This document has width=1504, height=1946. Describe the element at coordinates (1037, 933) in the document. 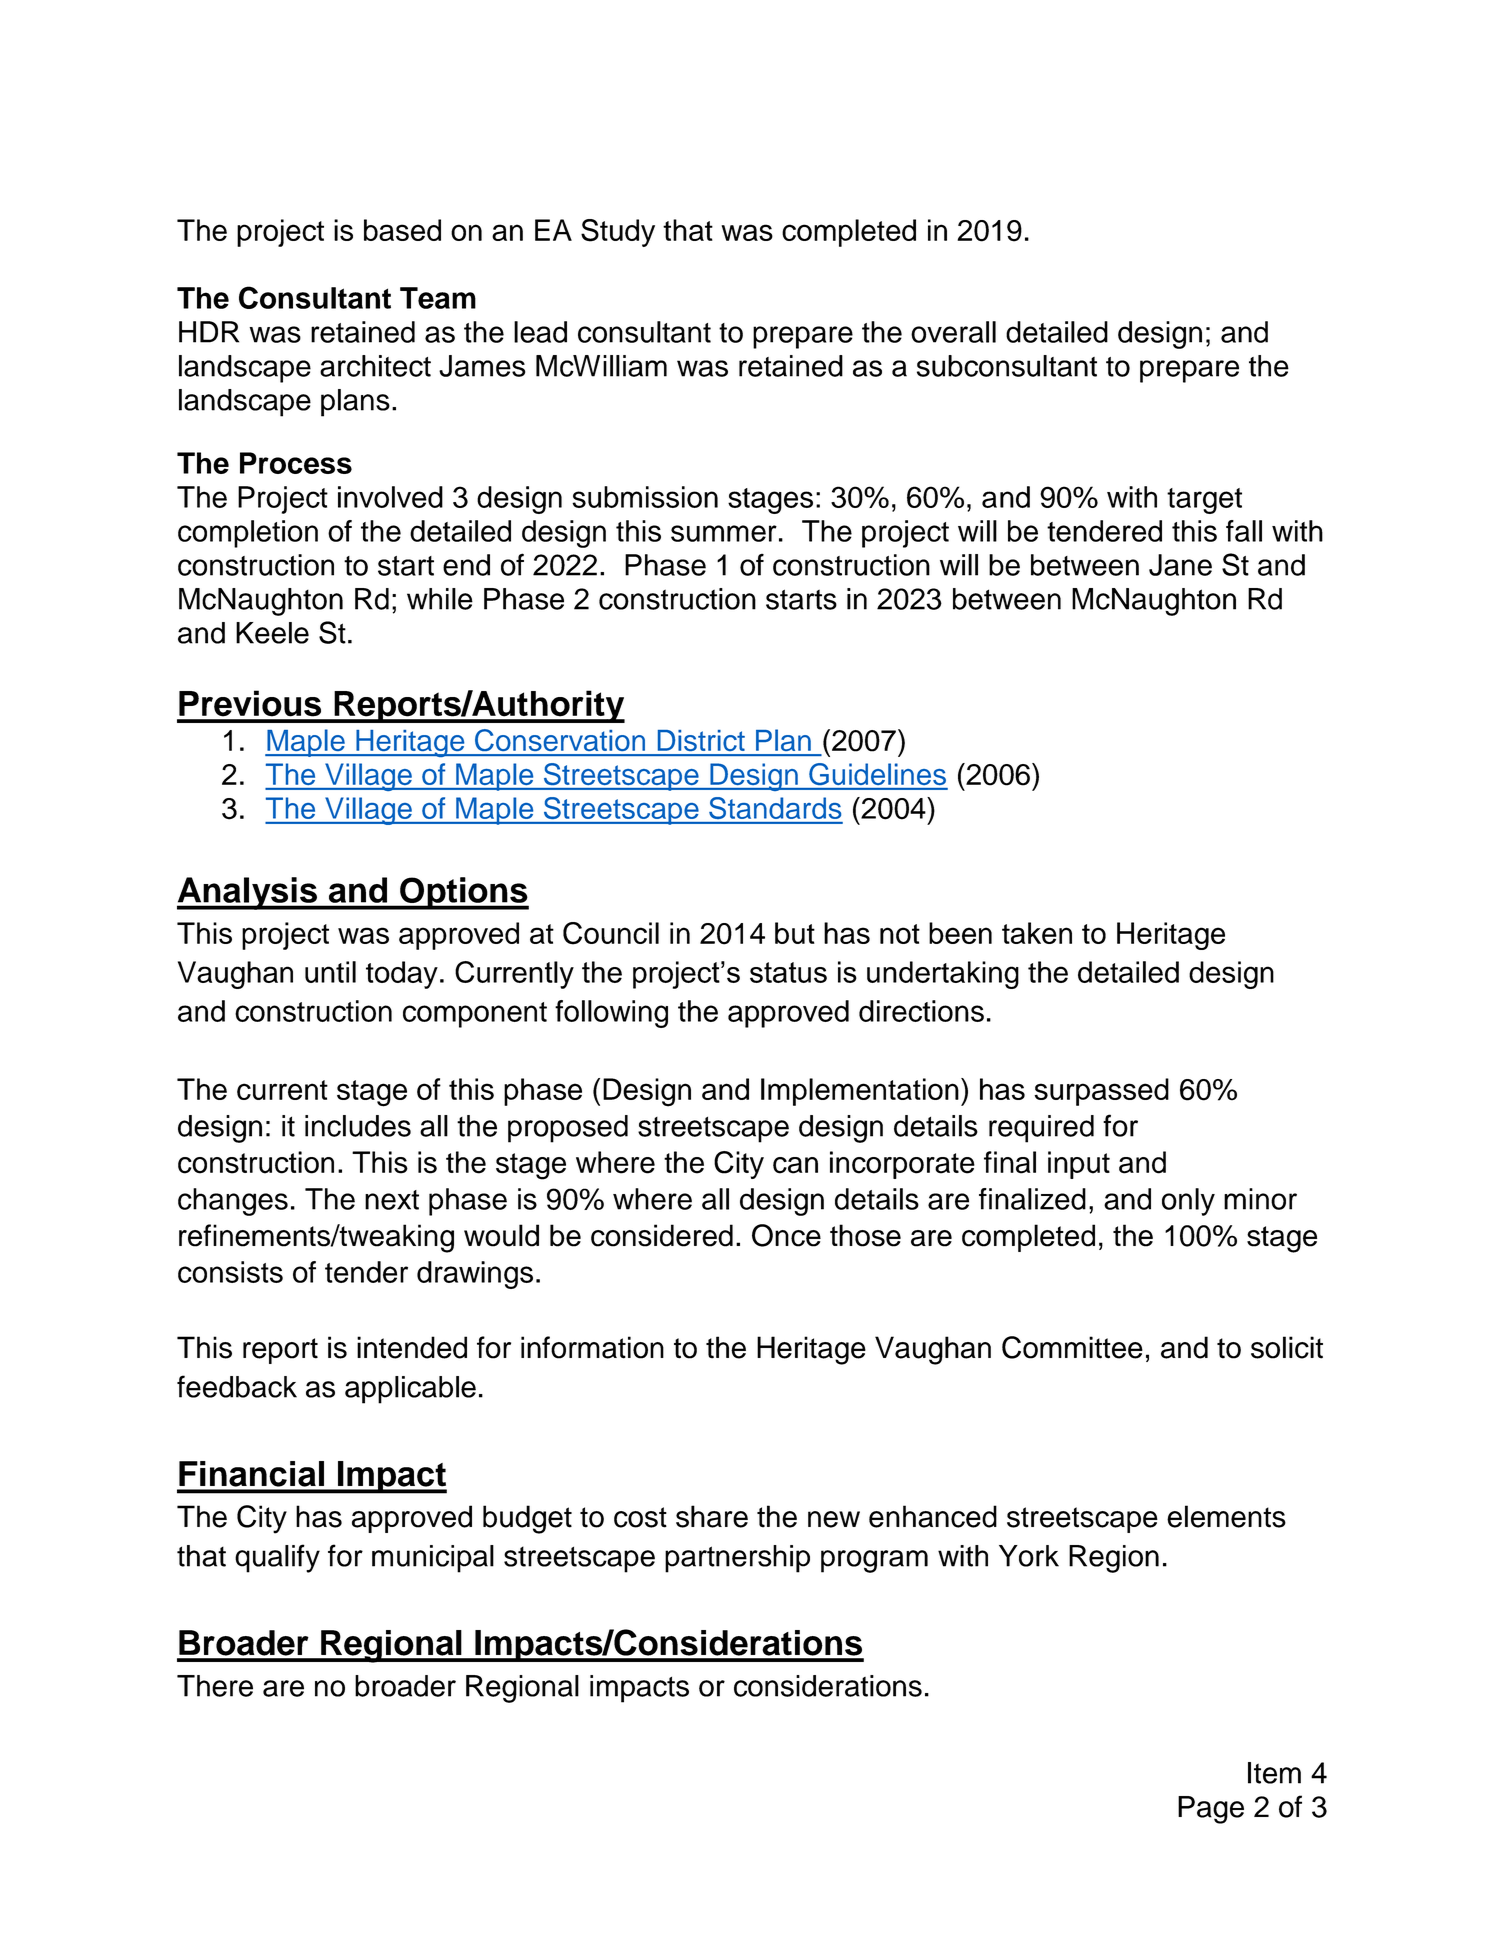

I see `taken` at that location.
